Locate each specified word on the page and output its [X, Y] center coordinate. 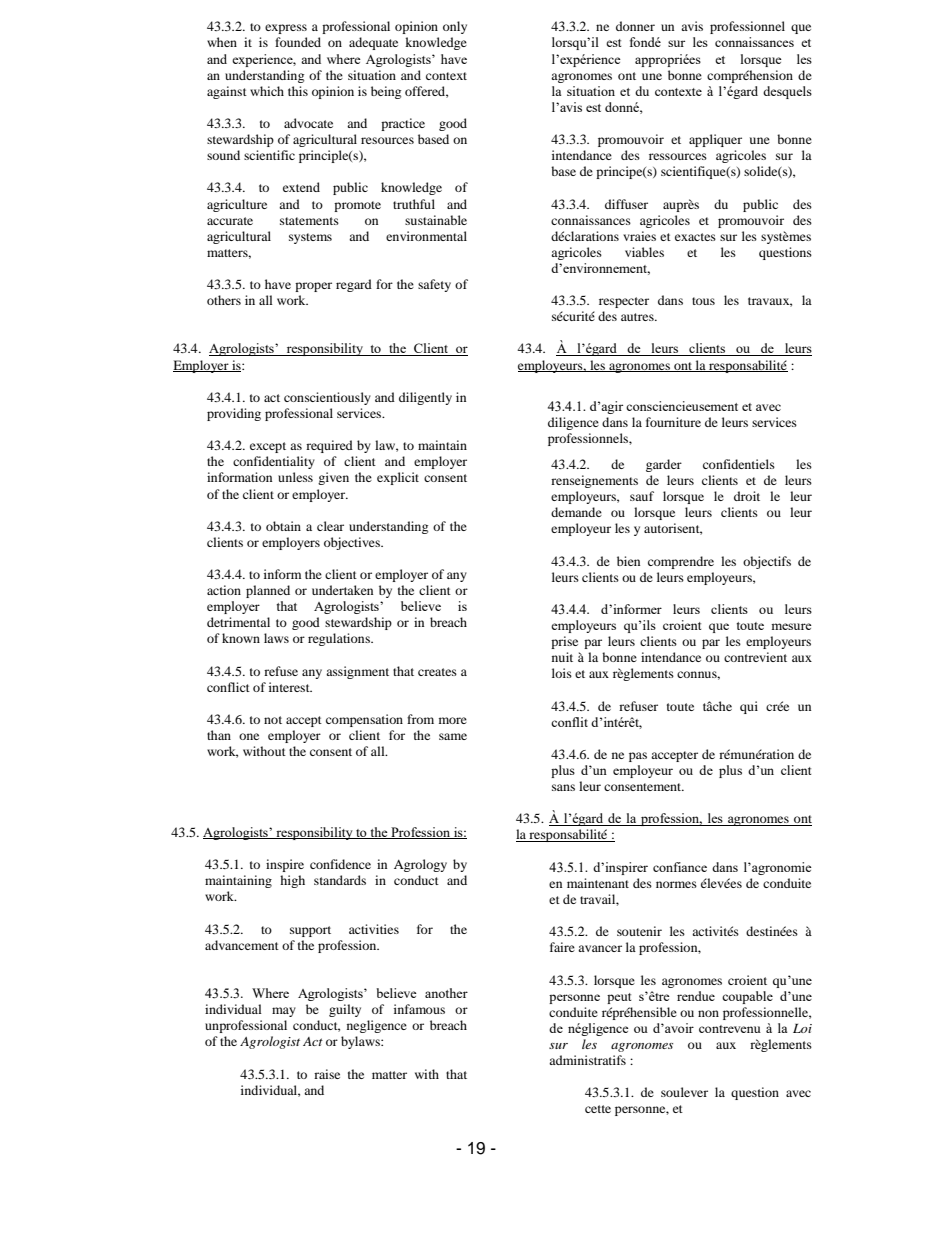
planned [268, 591]
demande [576, 512]
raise [327, 1074]
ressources [678, 156]
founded [298, 42]
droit [747, 496]
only [455, 27]
